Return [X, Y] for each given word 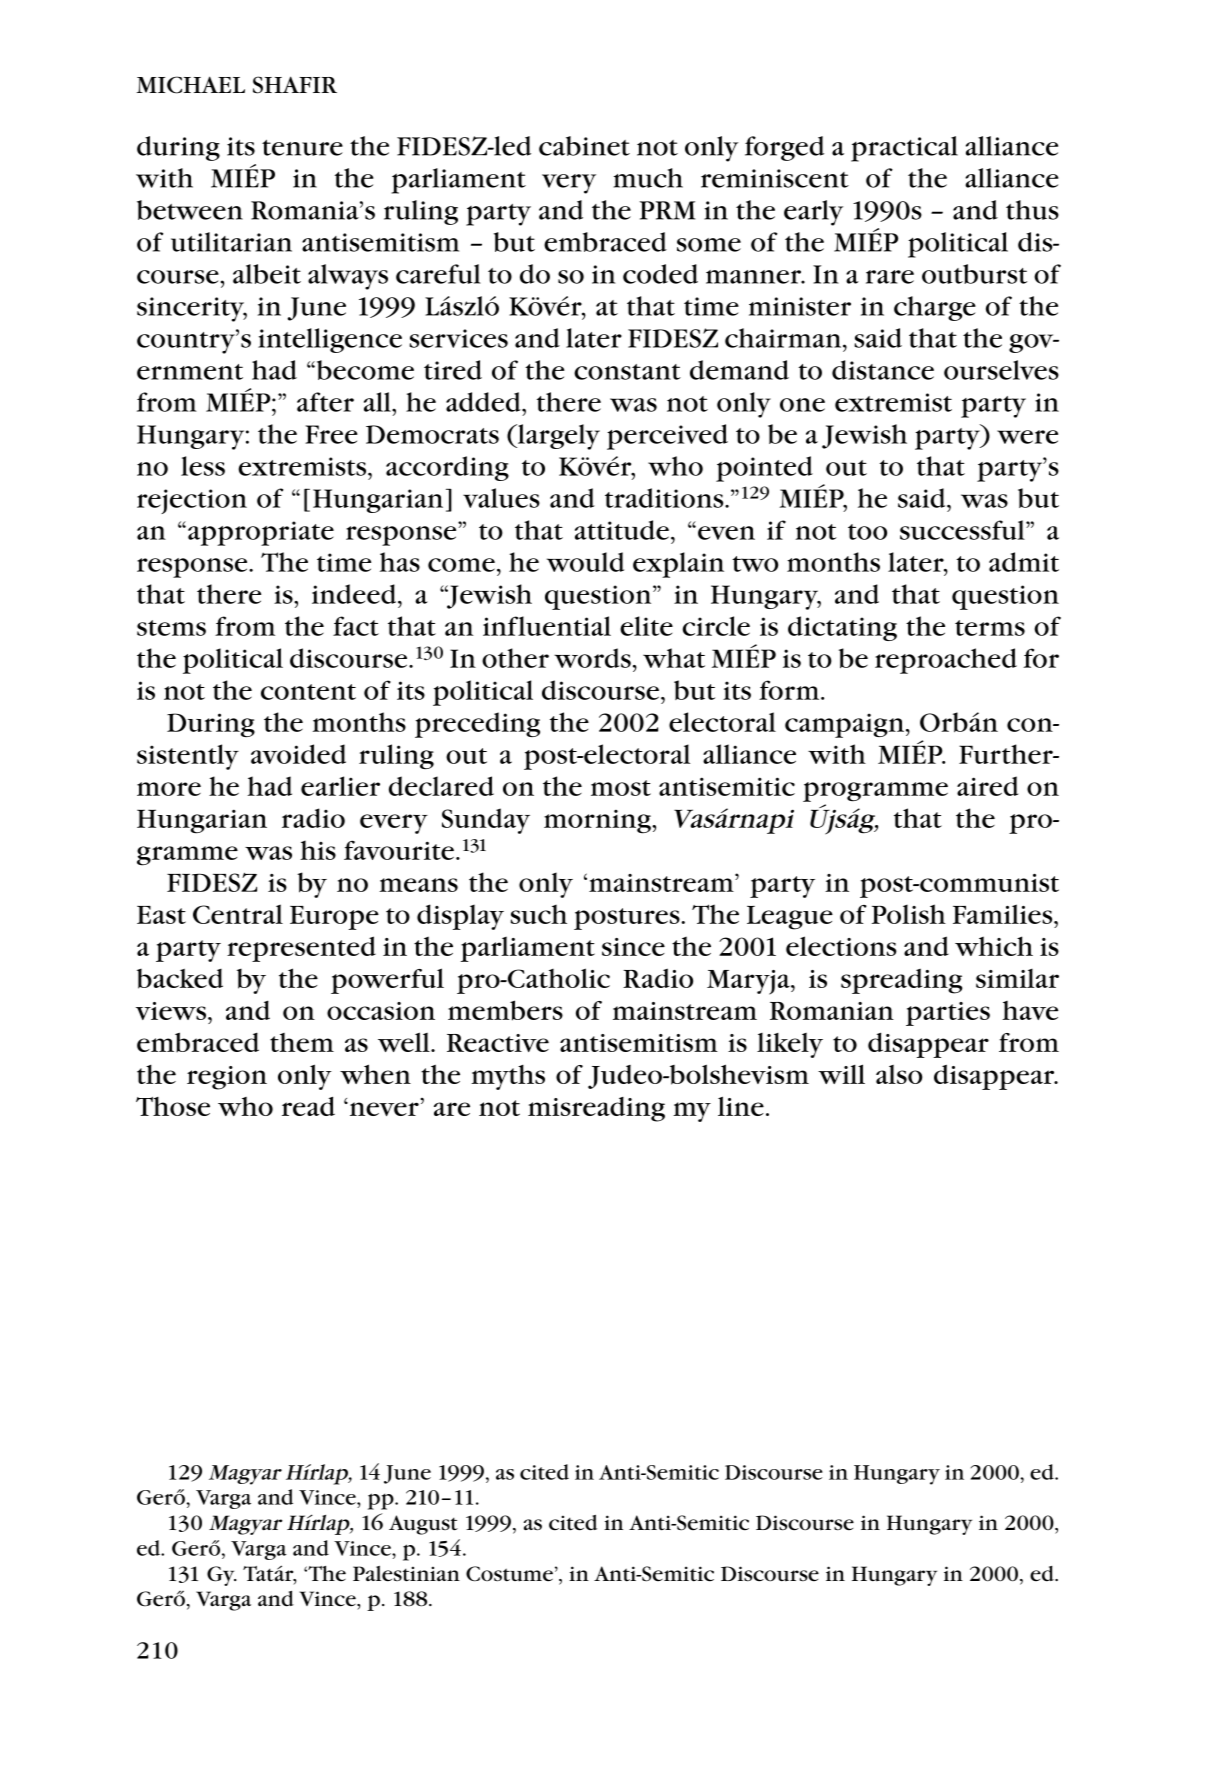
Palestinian [406, 1574]
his [318, 850]
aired [987, 786]
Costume [509, 1574]
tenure [302, 148]
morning [598, 822]
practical [904, 149]
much [648, 178]
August [423, 1525]
